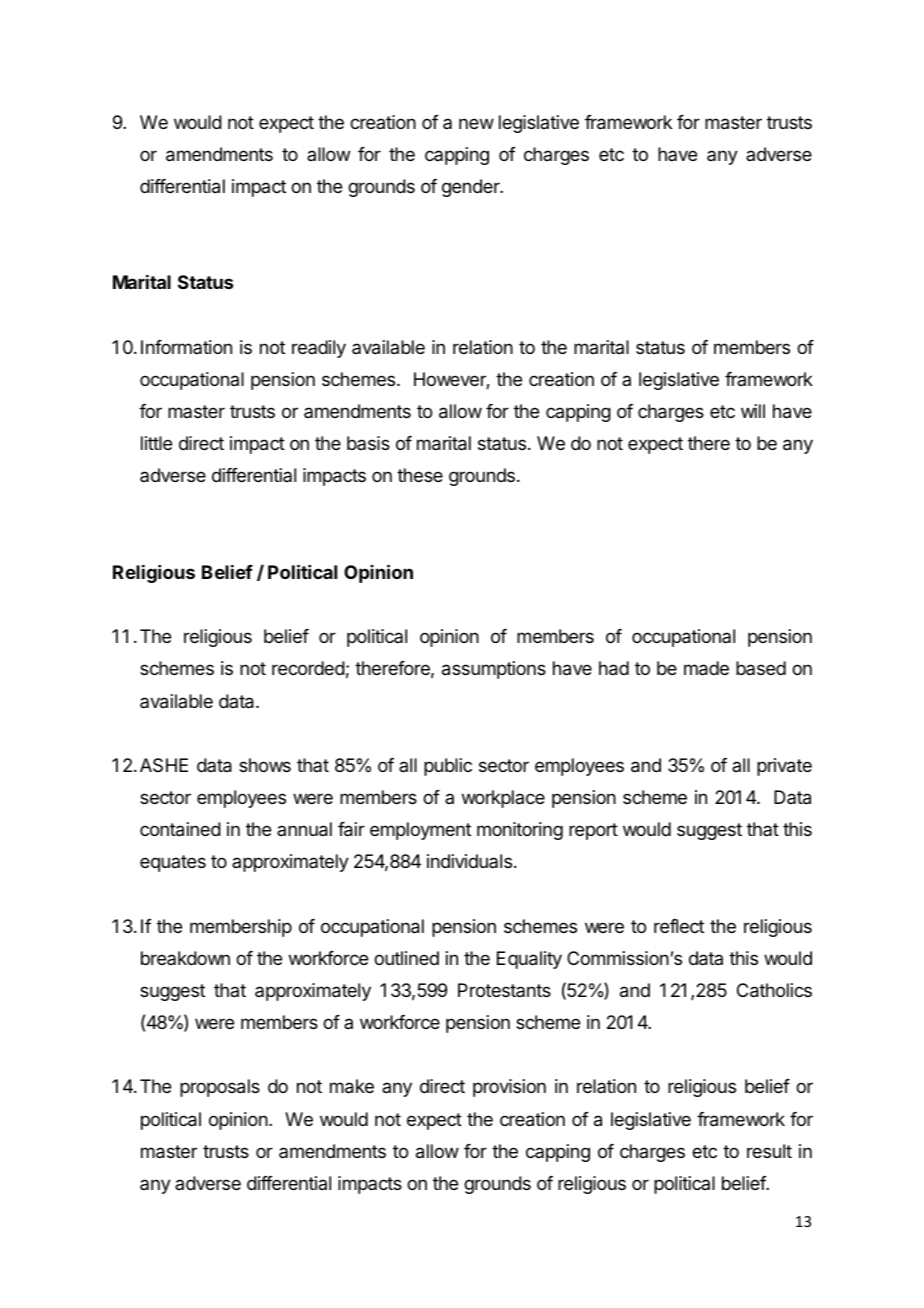 The height and width of the page is (1308, 924). I want to click on shows, so click(265, 765).
